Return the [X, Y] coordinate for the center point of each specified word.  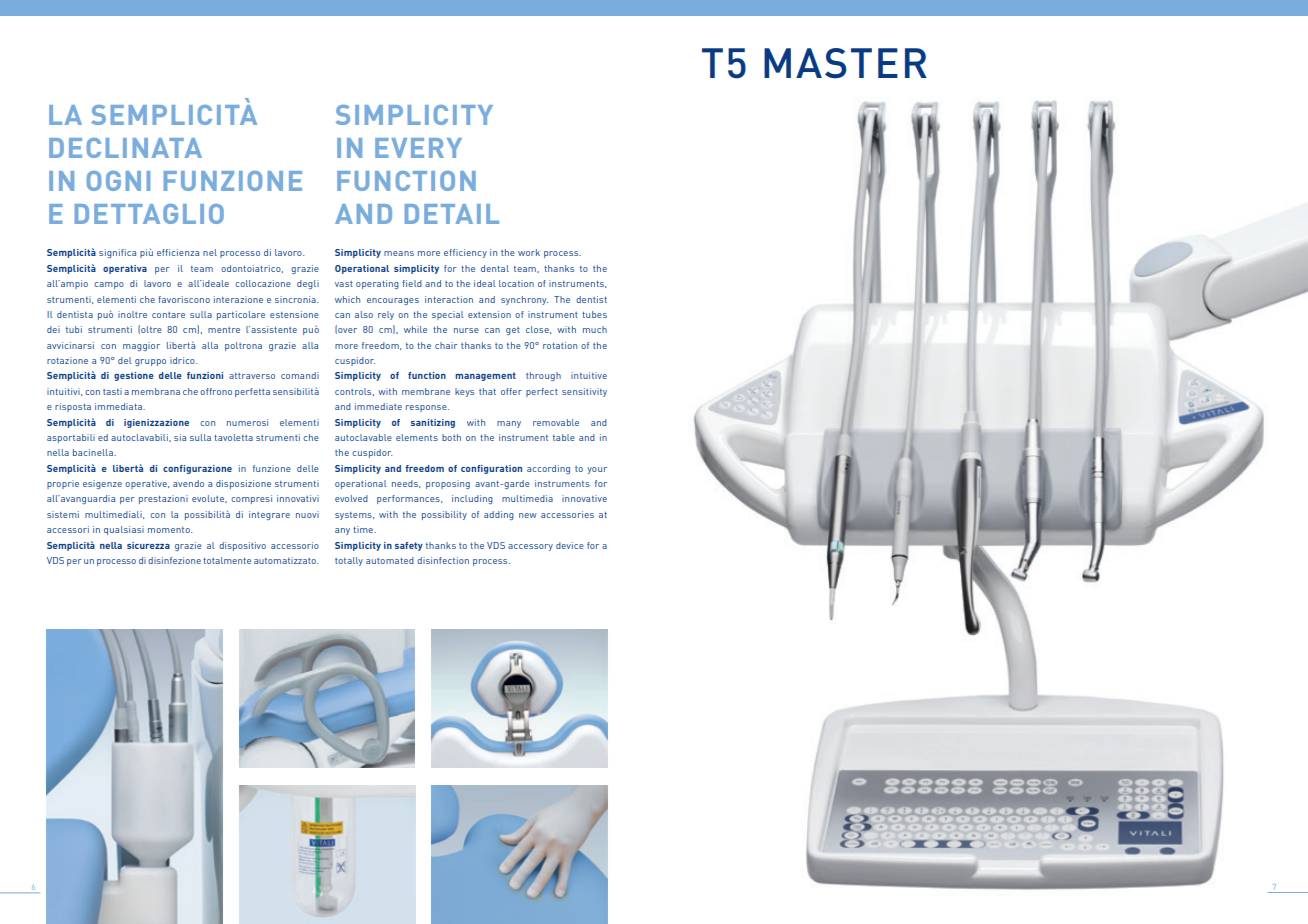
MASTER [845, 63]
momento [170, 530]
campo [109, 285]
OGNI [118, 181]
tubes [594, 314]
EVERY [418, 148]
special [448, 315]
